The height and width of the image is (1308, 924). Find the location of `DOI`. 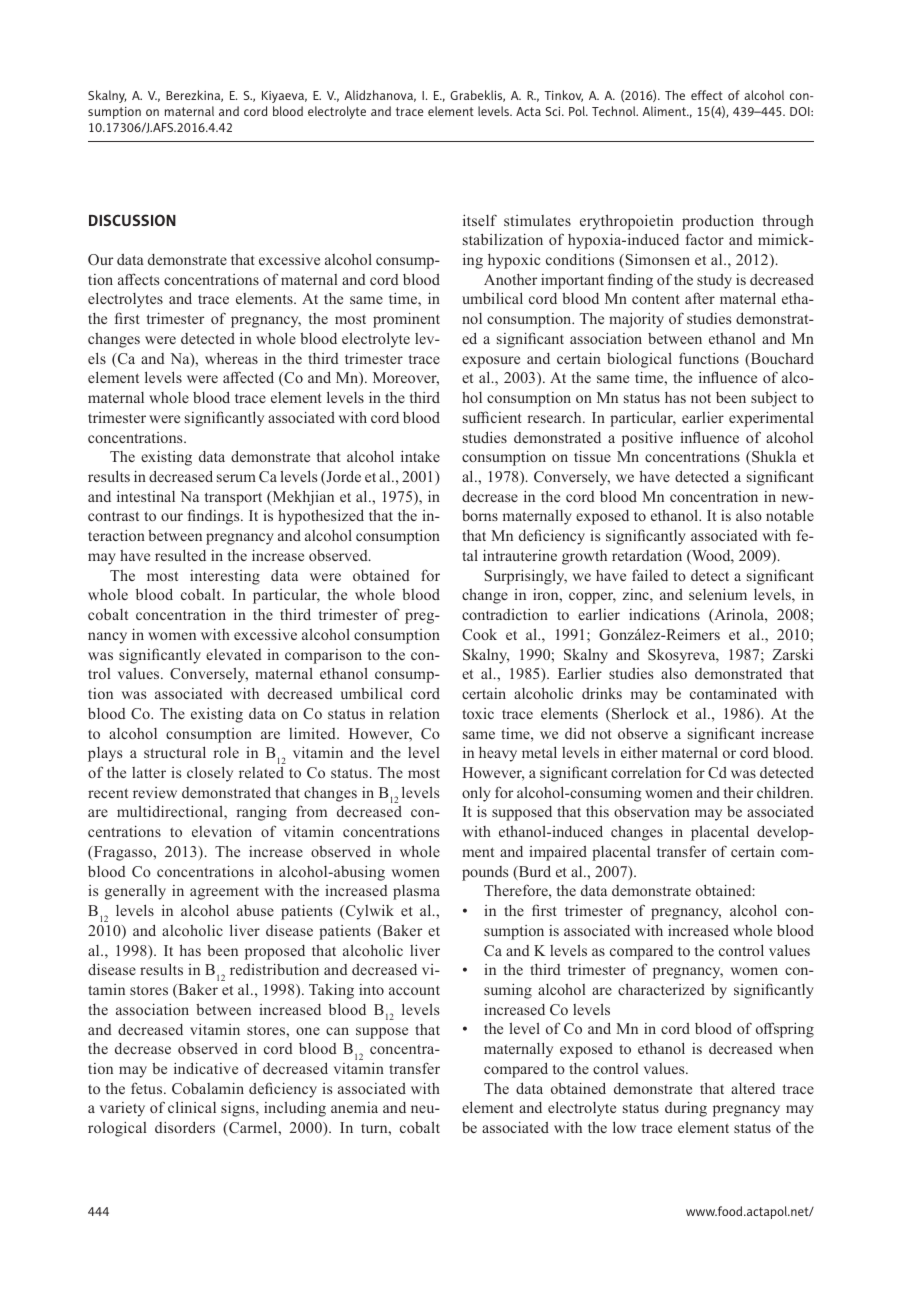

DOI is located at coordinates (801, 111).
